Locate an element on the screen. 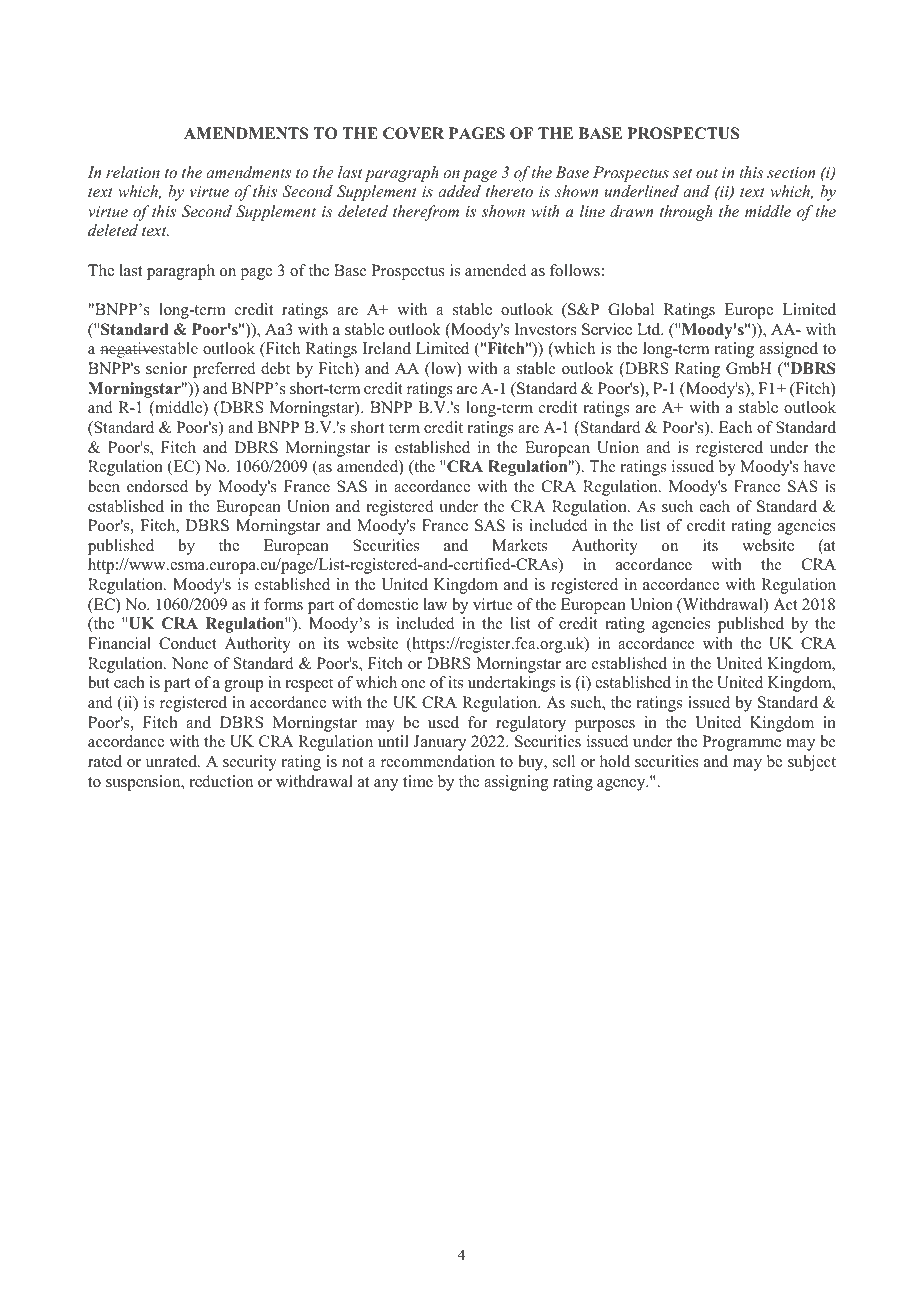 This screenshot has width=924, height=1308. recommendation is located at coordinates (438, 761).
